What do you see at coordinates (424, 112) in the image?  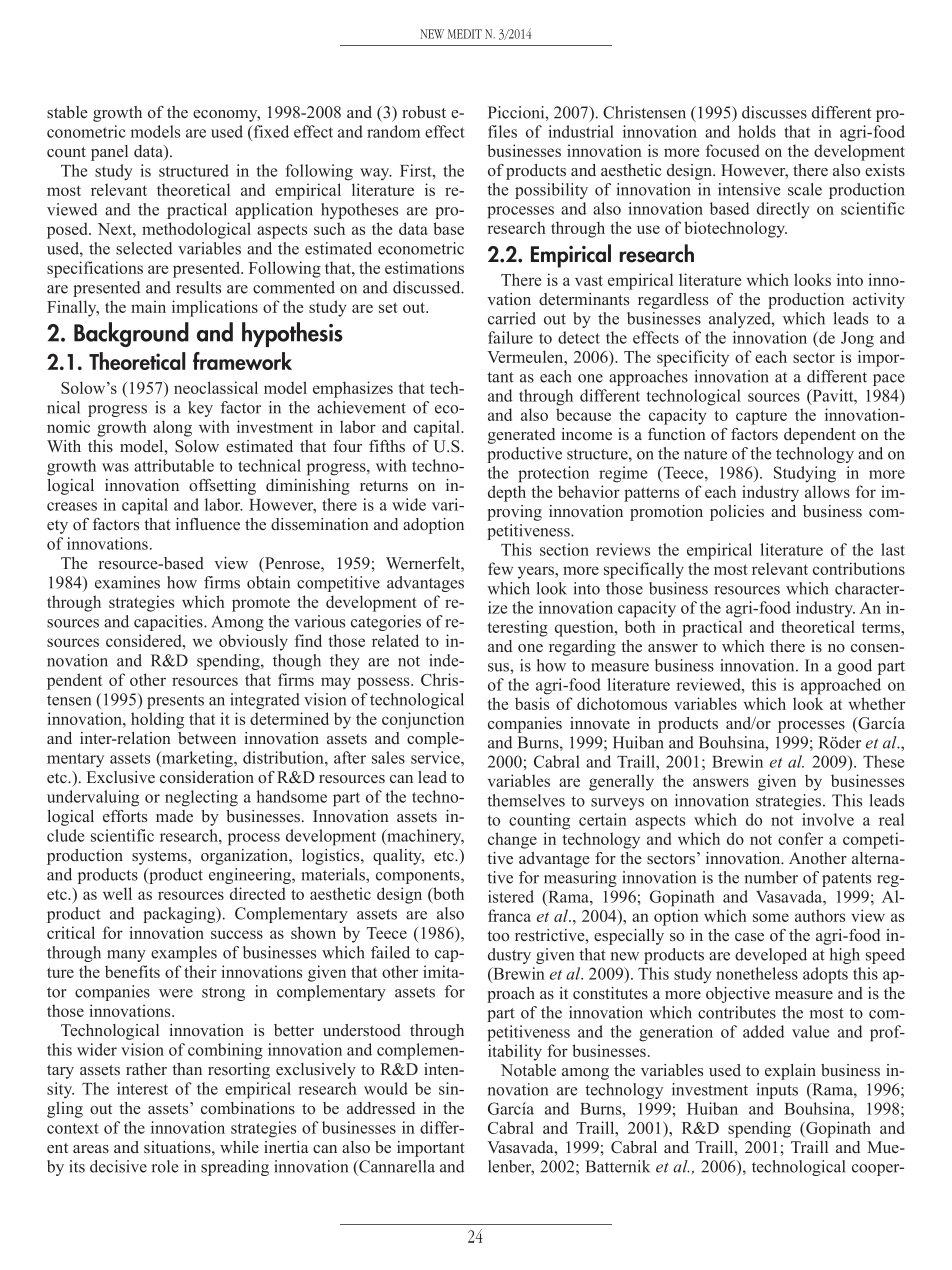 I see `robust` at bounding box center [424, 112].
